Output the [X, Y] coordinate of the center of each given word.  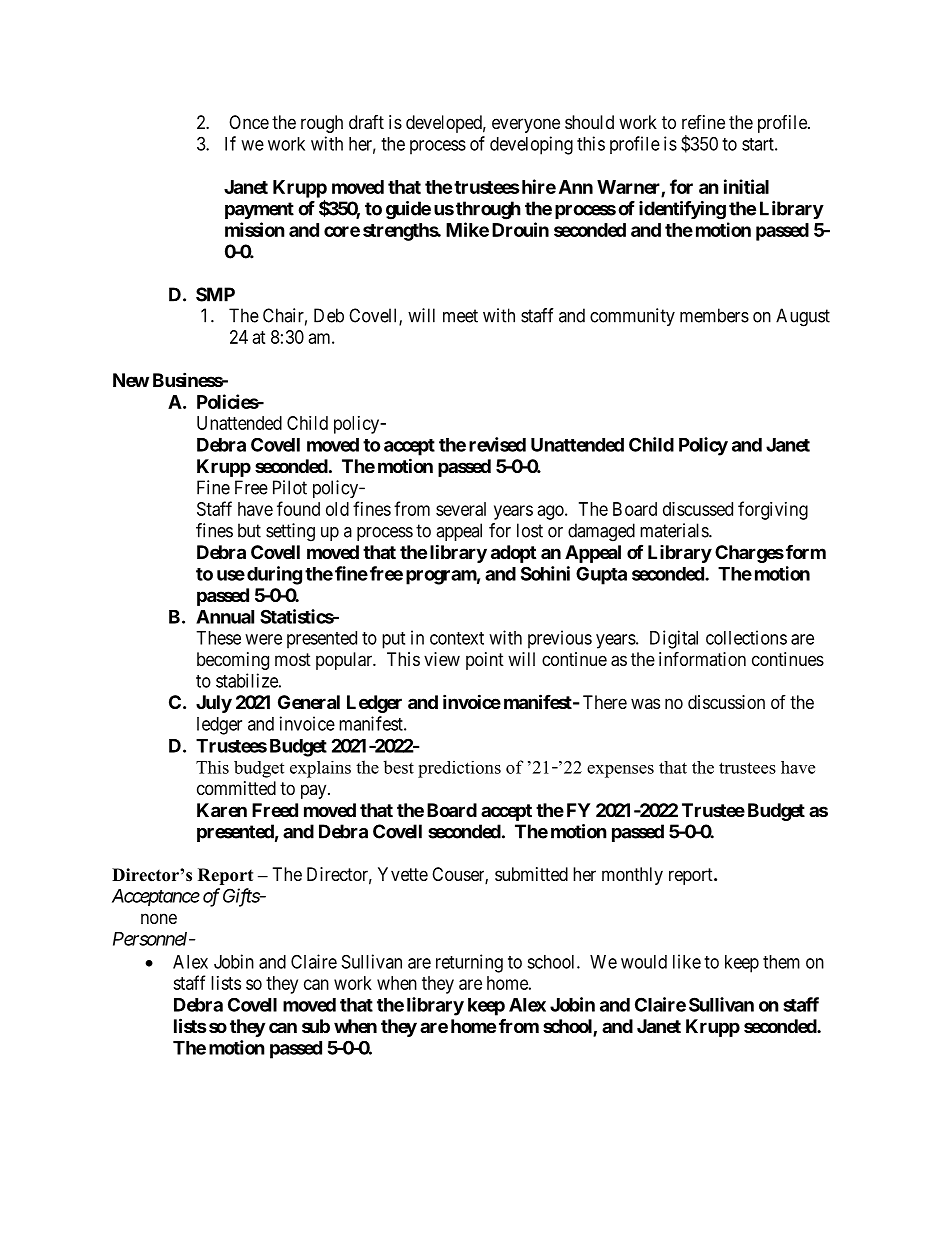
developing [531, 145]
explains [320, 769]
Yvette [403, 874]
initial [746, 186]
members [714, 315]
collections [746, 637]
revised [497, 444]
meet [460, 316]
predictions [459, 769]
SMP [215, 294]
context [457, 638]
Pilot [290, 487]
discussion [726, 702]
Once [249, 122]
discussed [698, 509]
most [293, 659]
